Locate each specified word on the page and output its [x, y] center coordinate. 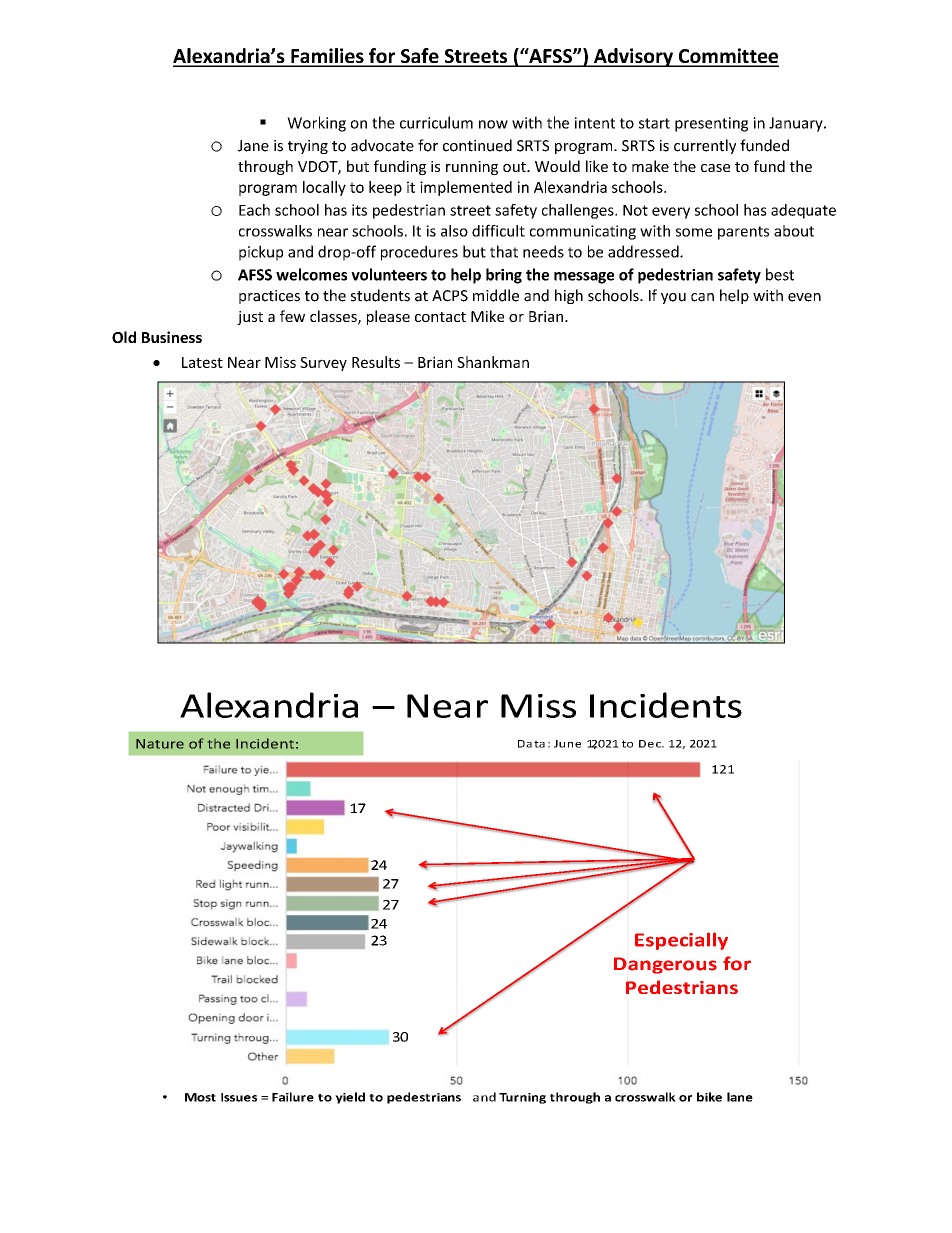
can [702, 297]
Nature [160, 744]
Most [200, 1097]
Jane [253, 146]
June [567, 744]
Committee [727, 57]
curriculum [436, 122]
